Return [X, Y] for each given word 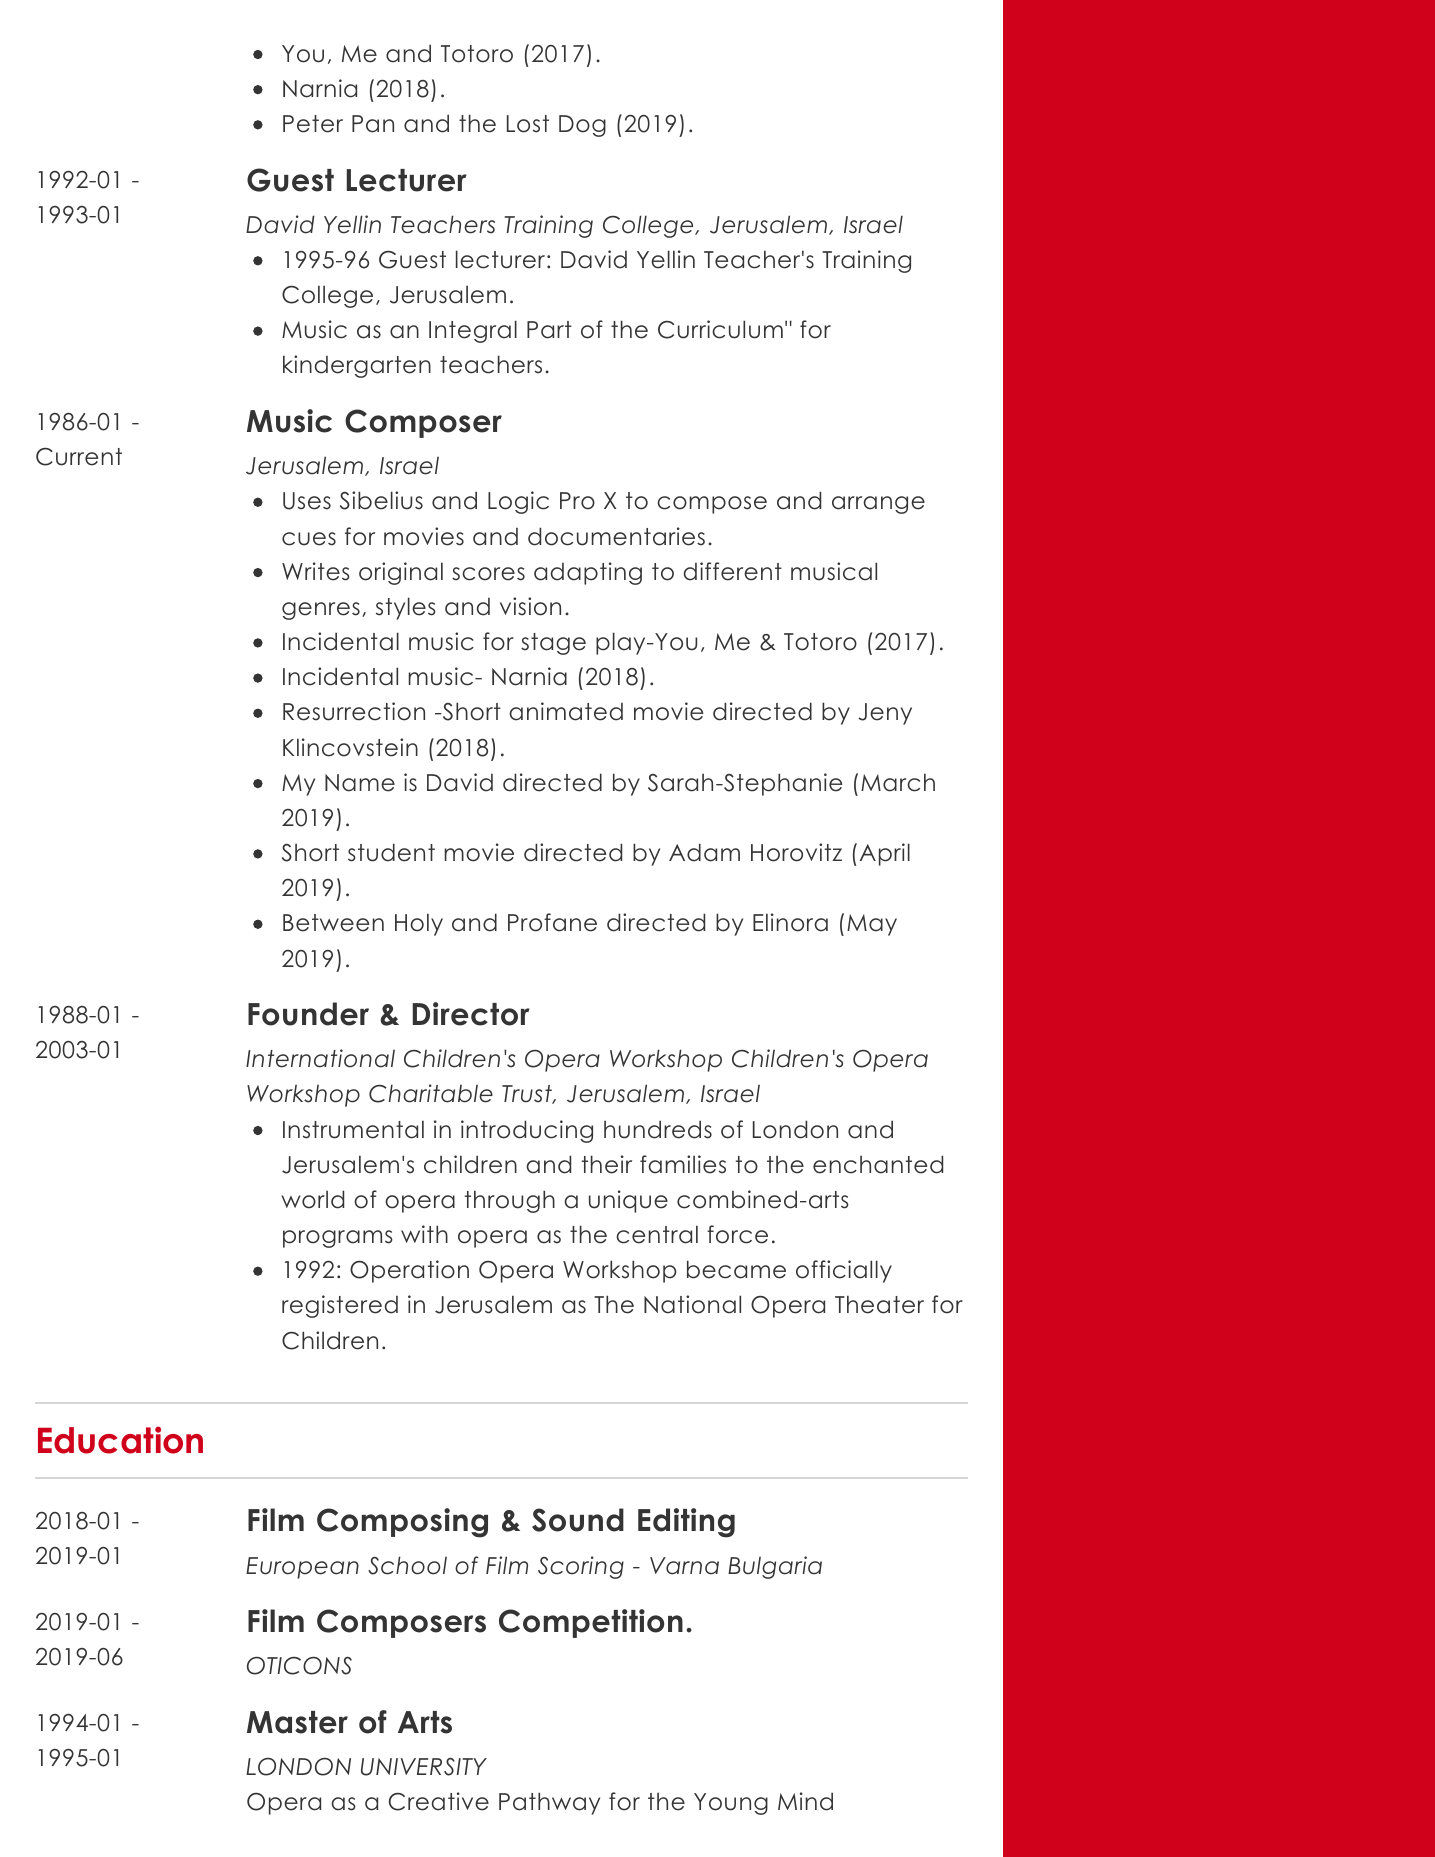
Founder [308, 1014]
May [872, 925]
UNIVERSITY [424, 1767]
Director [471, 1014]
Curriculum [720, 329]
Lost [528, 124]
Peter [313, 124]
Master [297, 1722]
